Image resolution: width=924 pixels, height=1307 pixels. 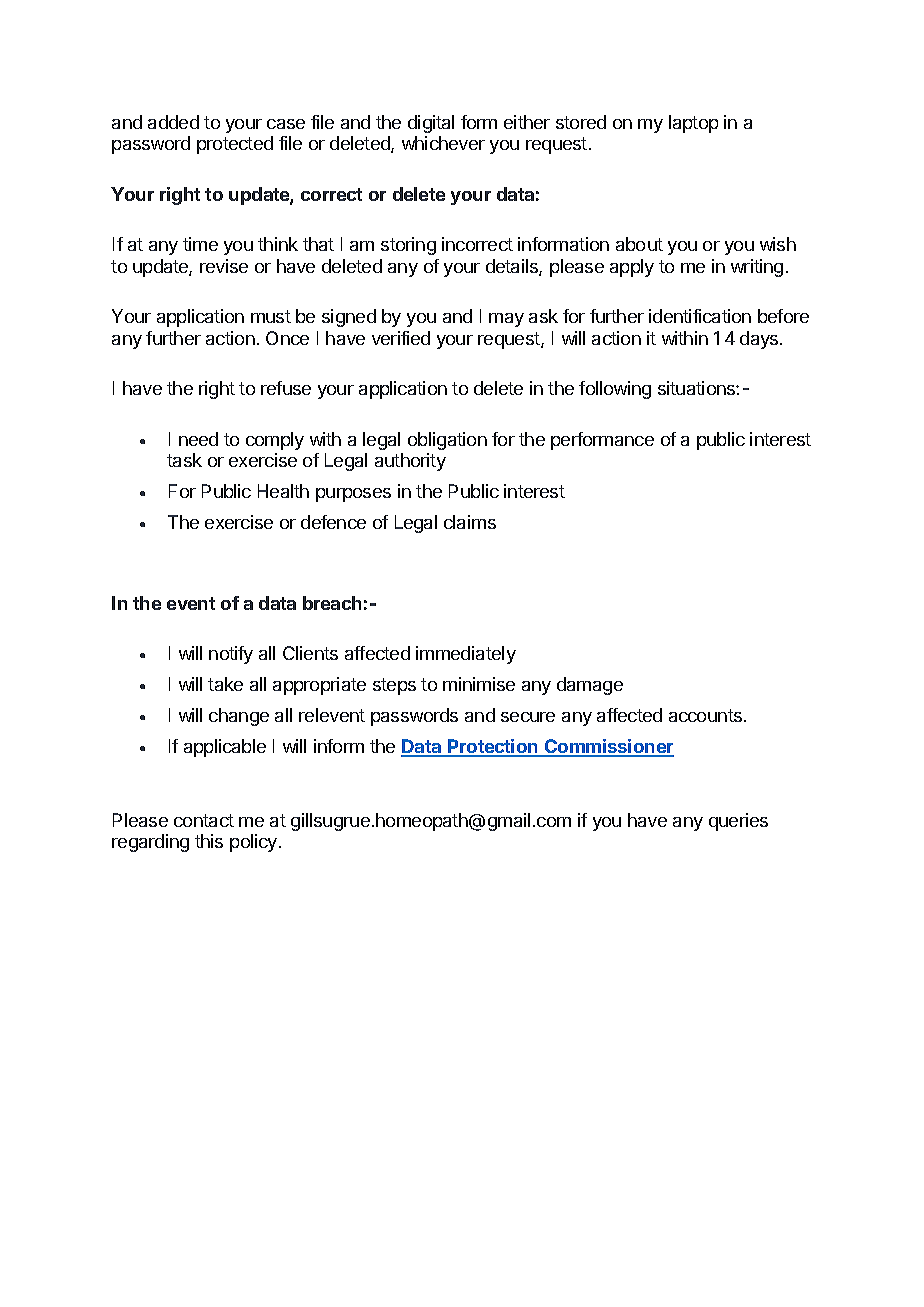 What do you see at coordinates (235, 145) in the image?
I see `protected` at bounding box center [235, 145].
